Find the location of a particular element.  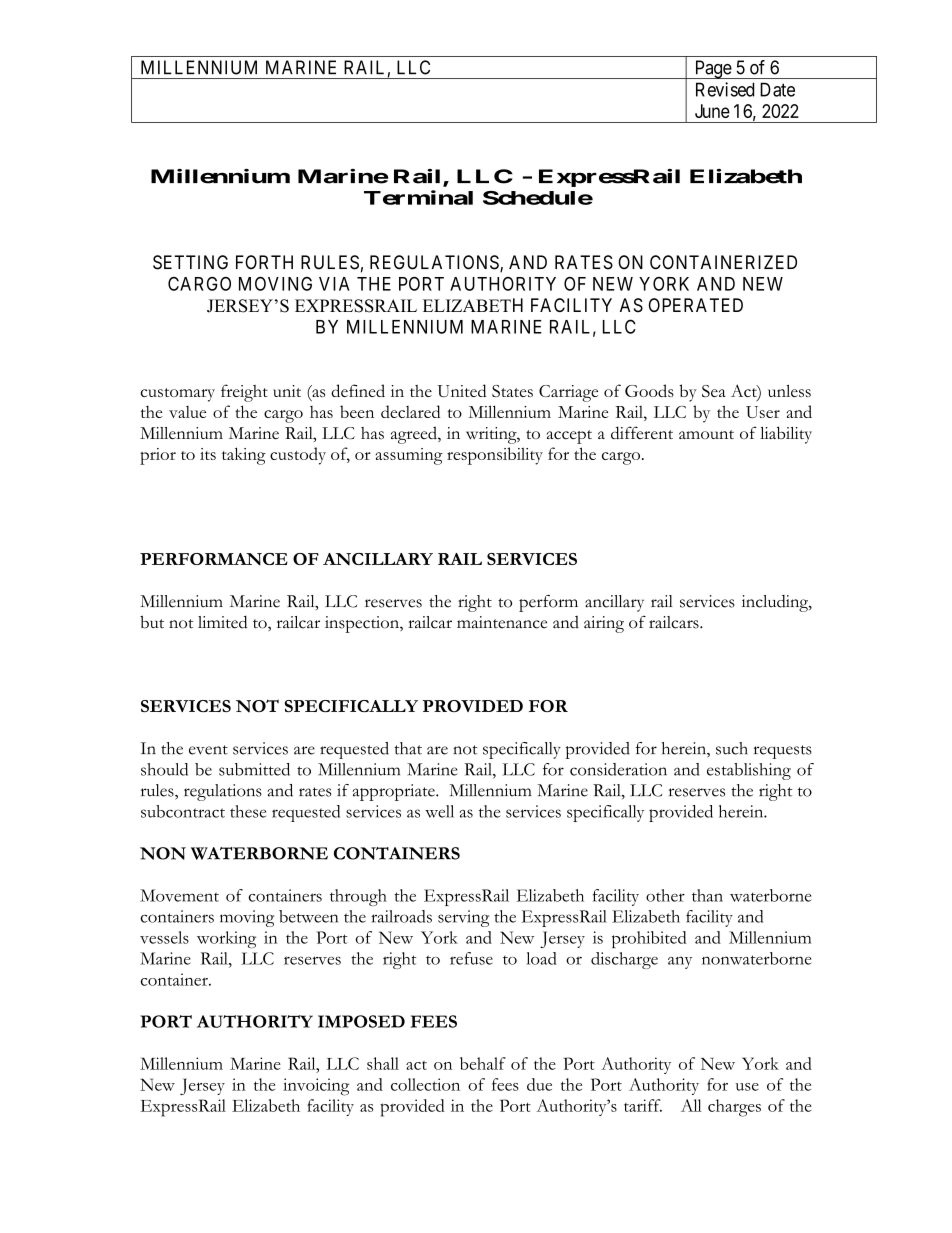

June is located at coordinates (712, 111).
